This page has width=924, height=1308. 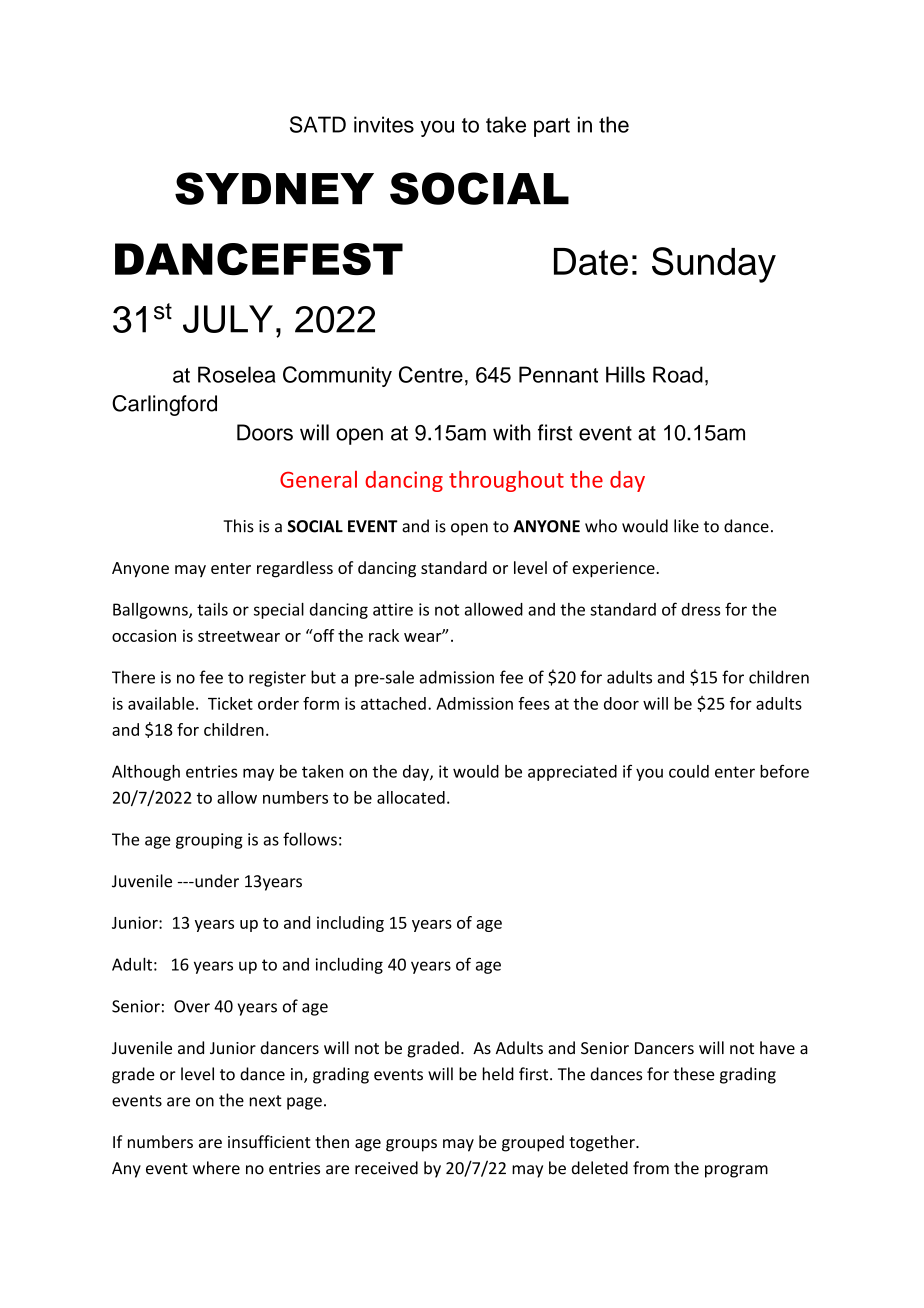 I want to click on where, so click(x=216, y=1168).
